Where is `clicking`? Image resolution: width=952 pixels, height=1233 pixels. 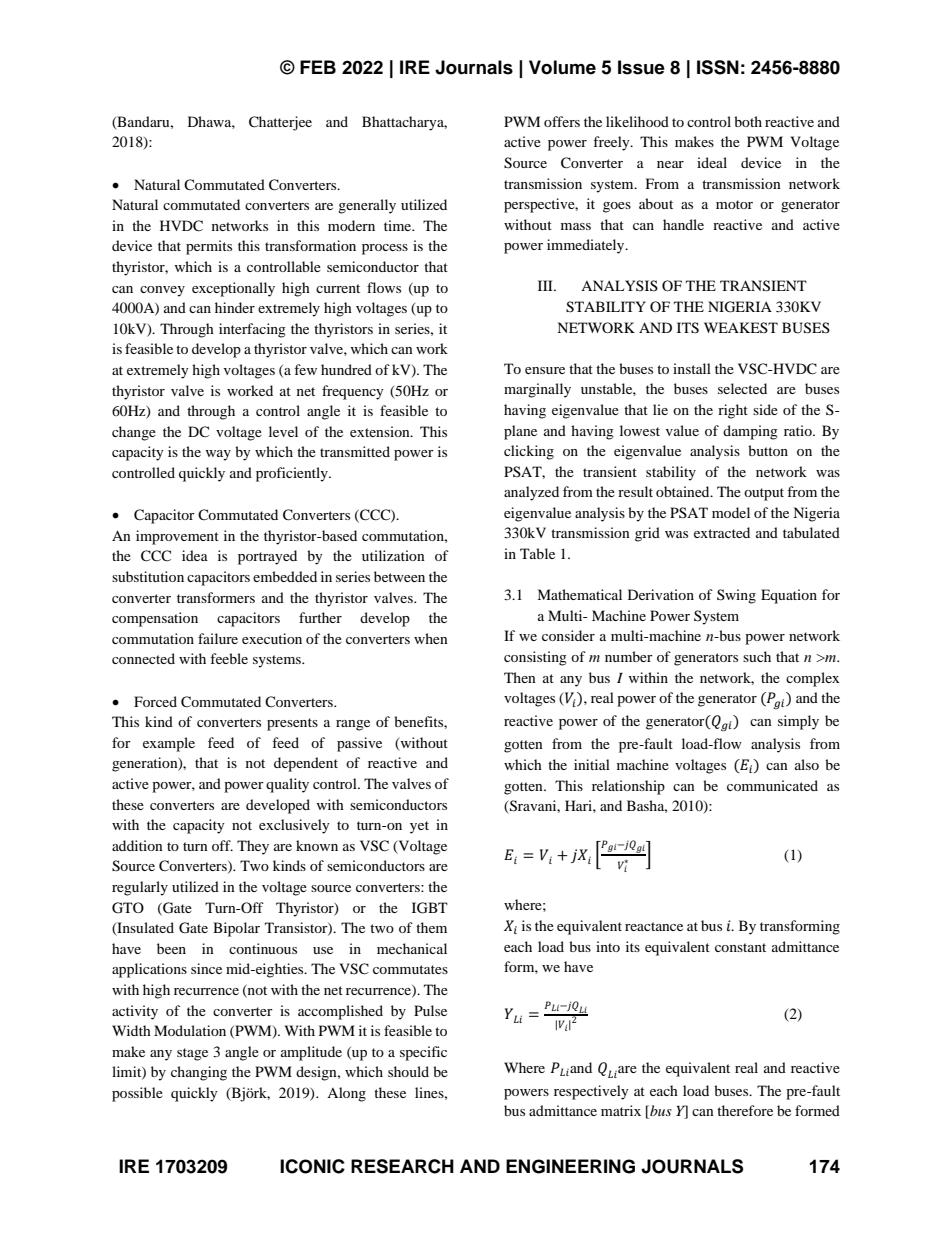 clicking is located at coordinates (529, 452).
